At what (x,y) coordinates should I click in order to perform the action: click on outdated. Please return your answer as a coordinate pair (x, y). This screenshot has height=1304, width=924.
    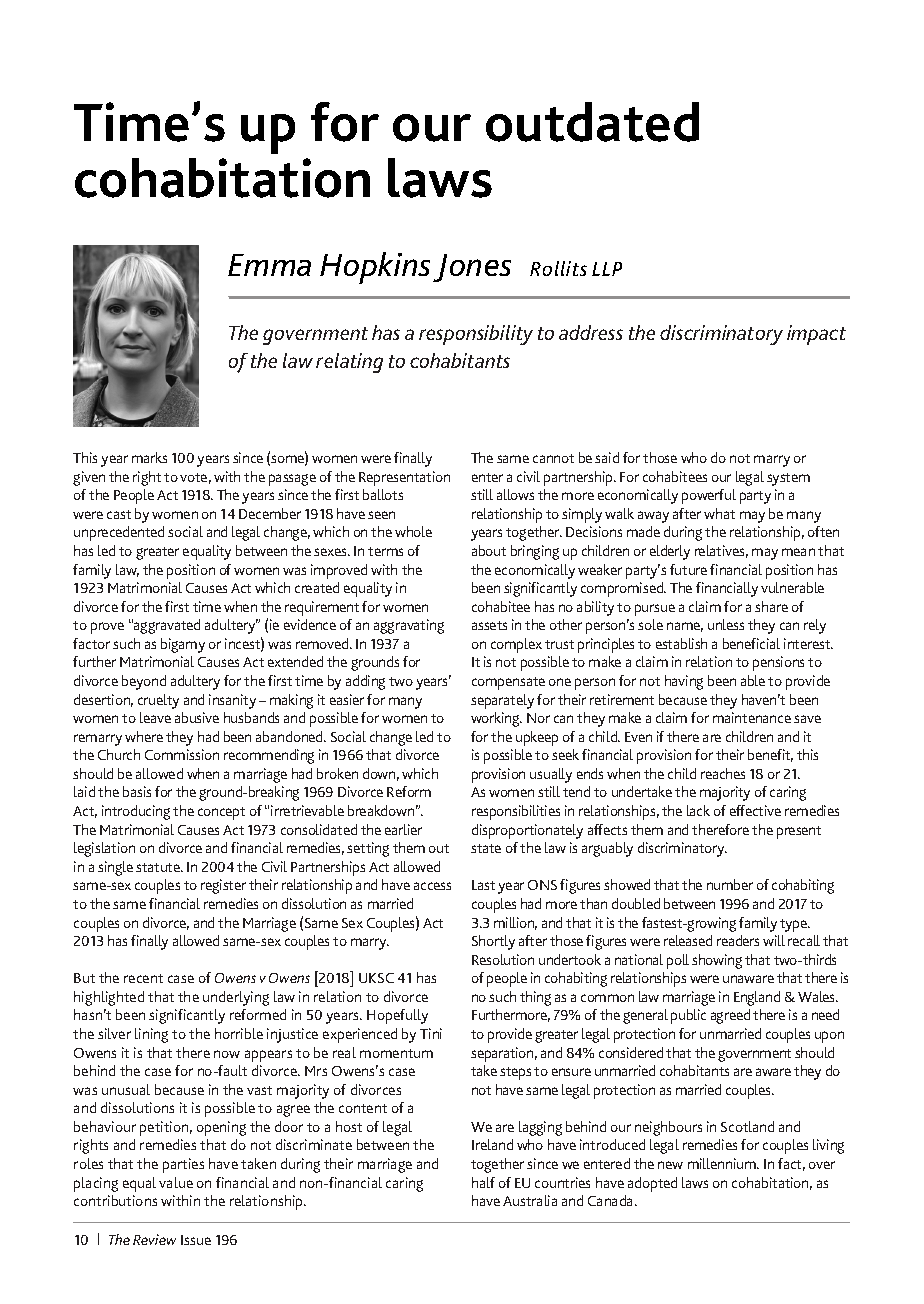
    Looking at the image, I should click on (592, 122).
